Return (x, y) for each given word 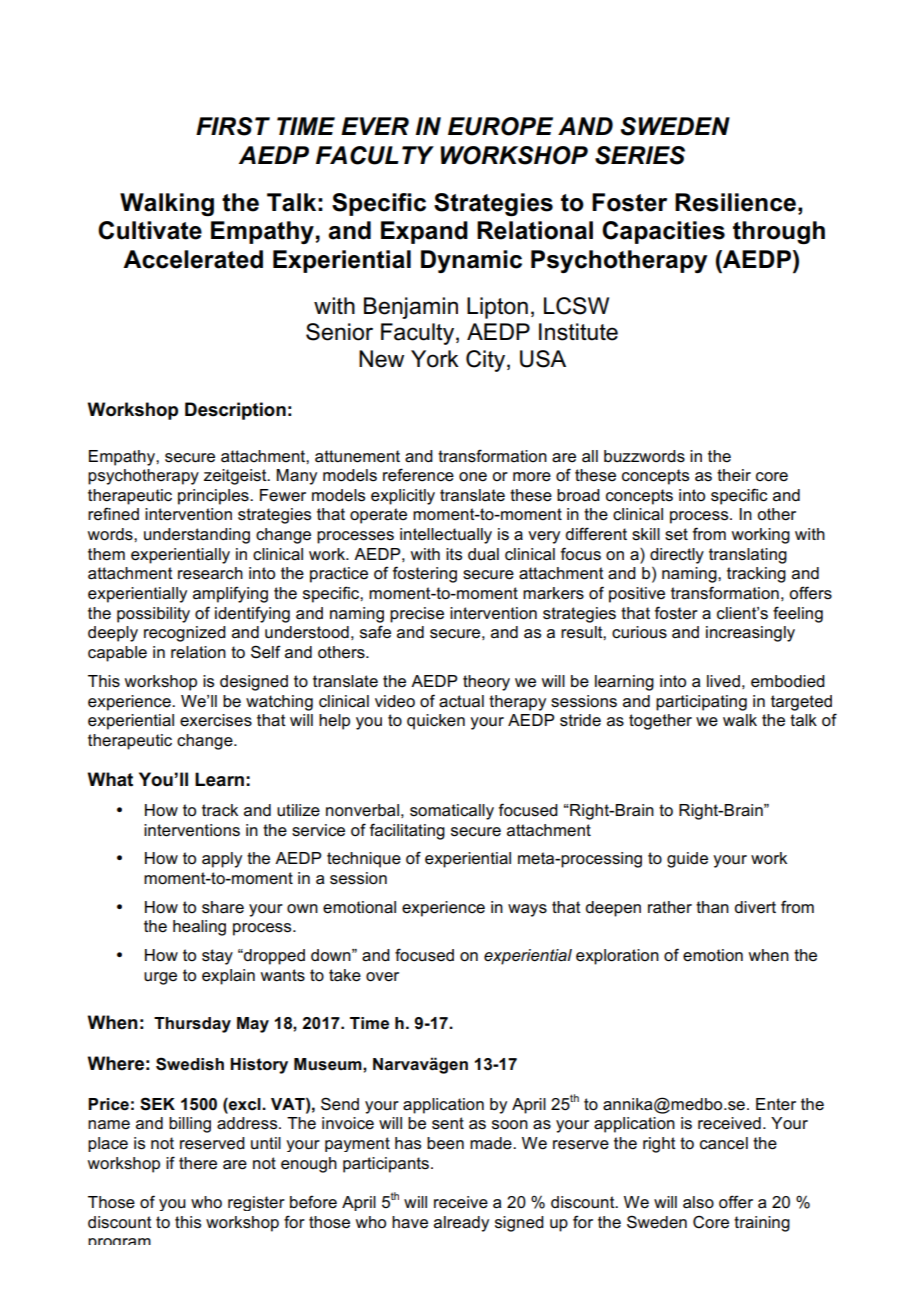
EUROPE (500, 126)
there (198, 1163)
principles (214, 497)
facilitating (407, 831)
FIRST (233, 126)
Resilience (735, 202)
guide (687, 860)
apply (222, 860)
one (473, 477)
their (734, 475)
